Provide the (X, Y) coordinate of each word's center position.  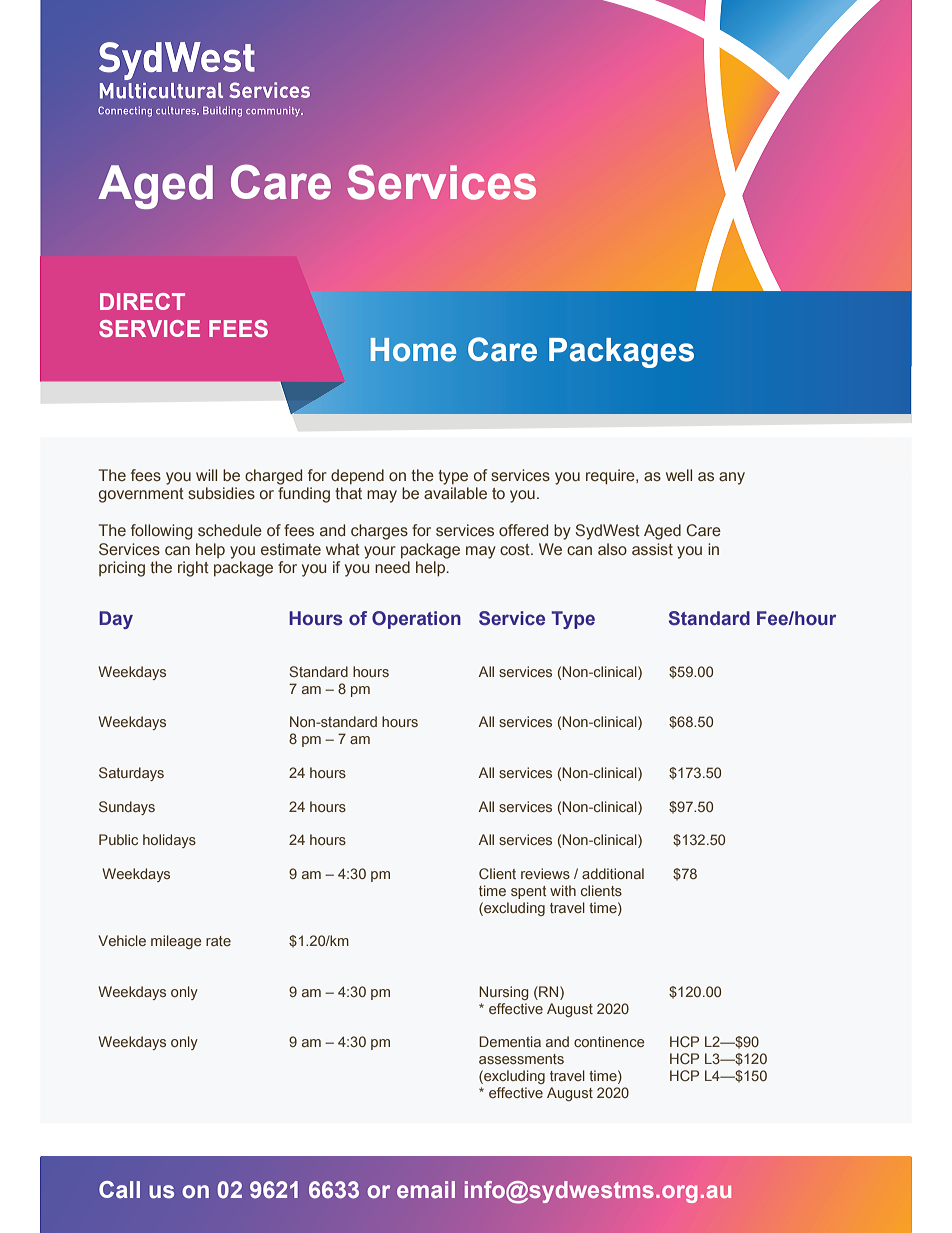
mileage (176, 942)
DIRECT (142, 301)
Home (413, 350)
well (679, 475)
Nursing (503, 993)
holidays (169, 841)
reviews (545, 873)
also (612, 549)
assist (652, 549)
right (193, 569)
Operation (416, 620)
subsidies (221, 493)
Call (119, 1190)
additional (613, 873)
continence (609, 1041)
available (455, 493)
